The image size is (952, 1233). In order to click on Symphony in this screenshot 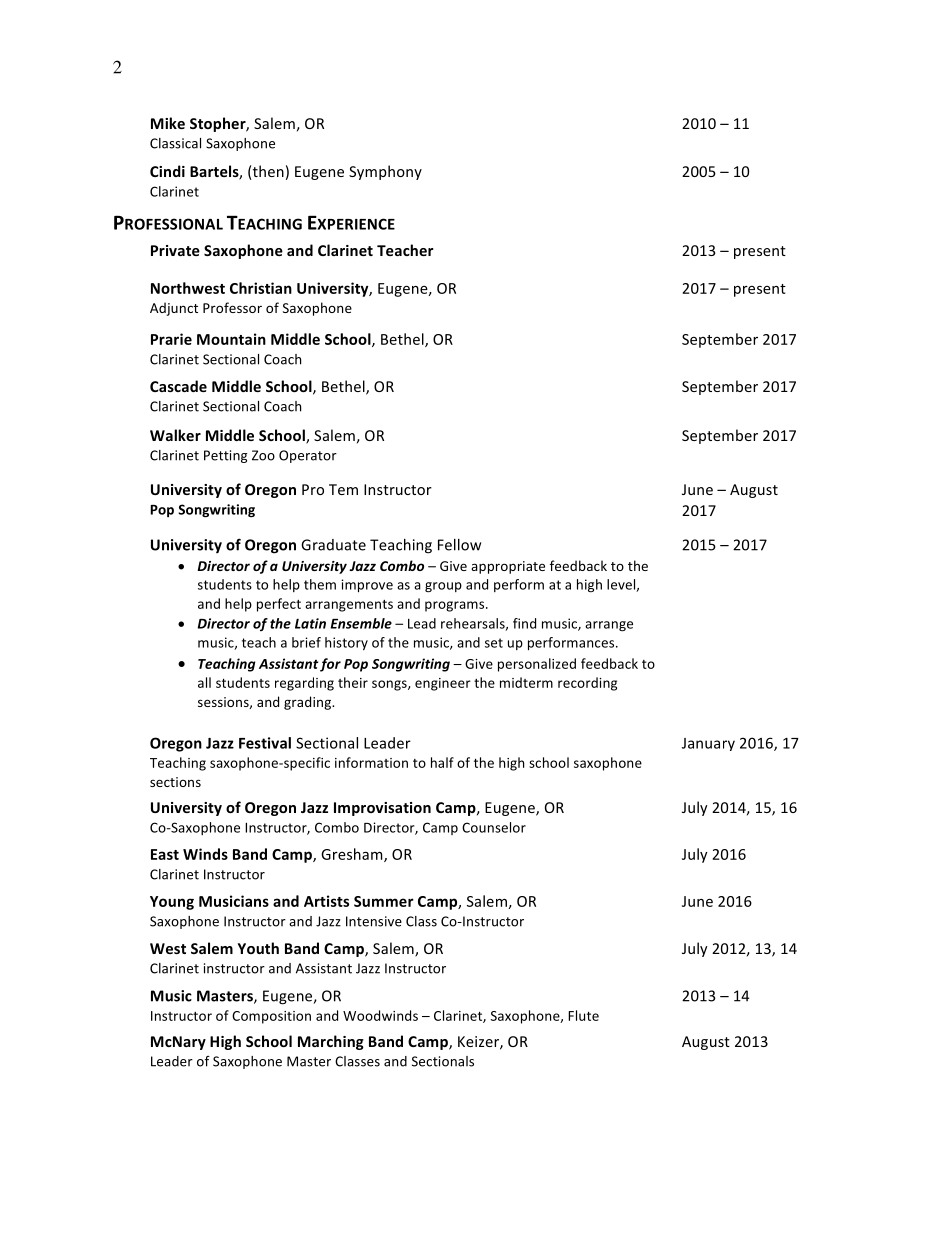, I will do `click(385, 172)`.
